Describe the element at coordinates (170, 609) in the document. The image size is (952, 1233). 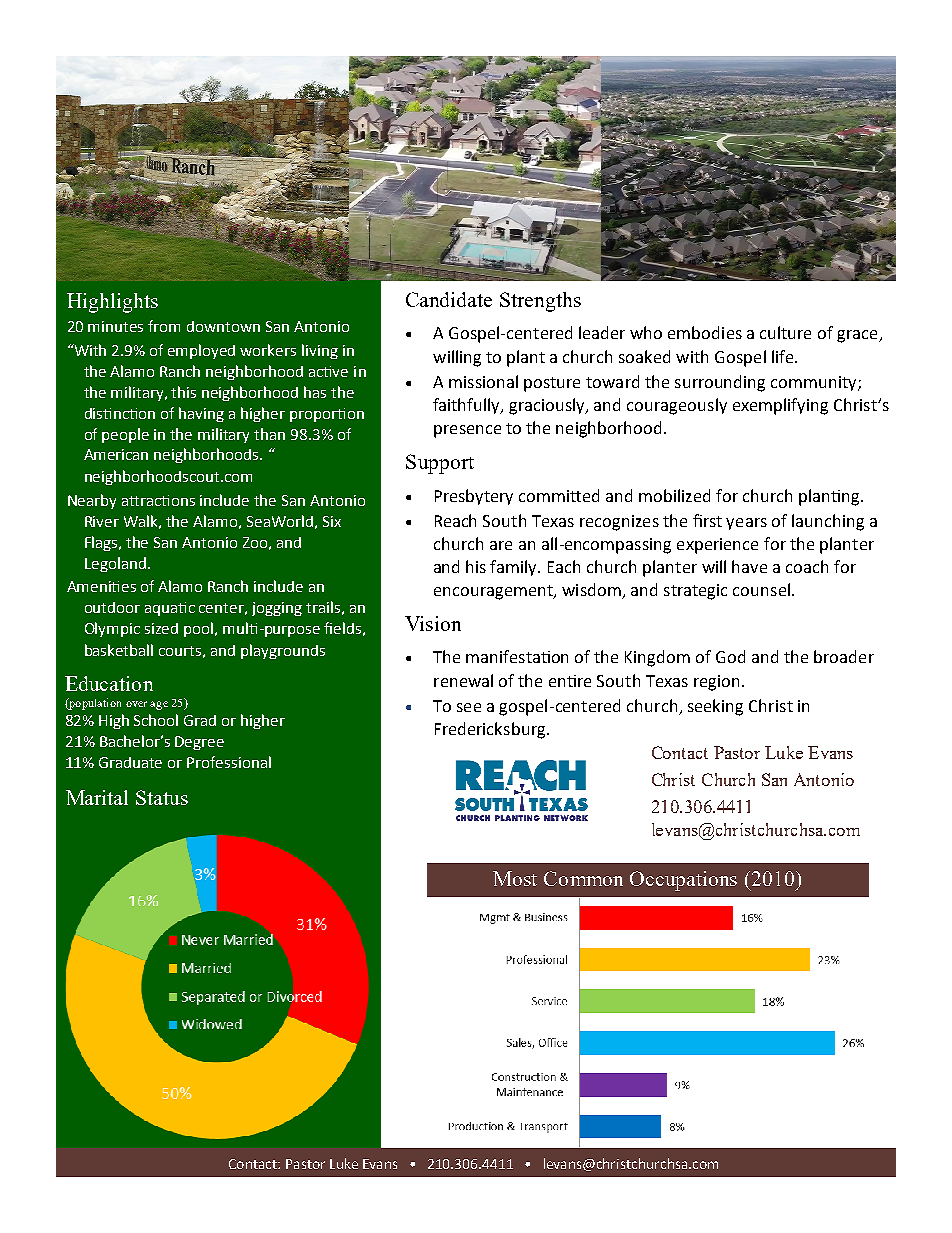
I see `aquatic` at that location.
